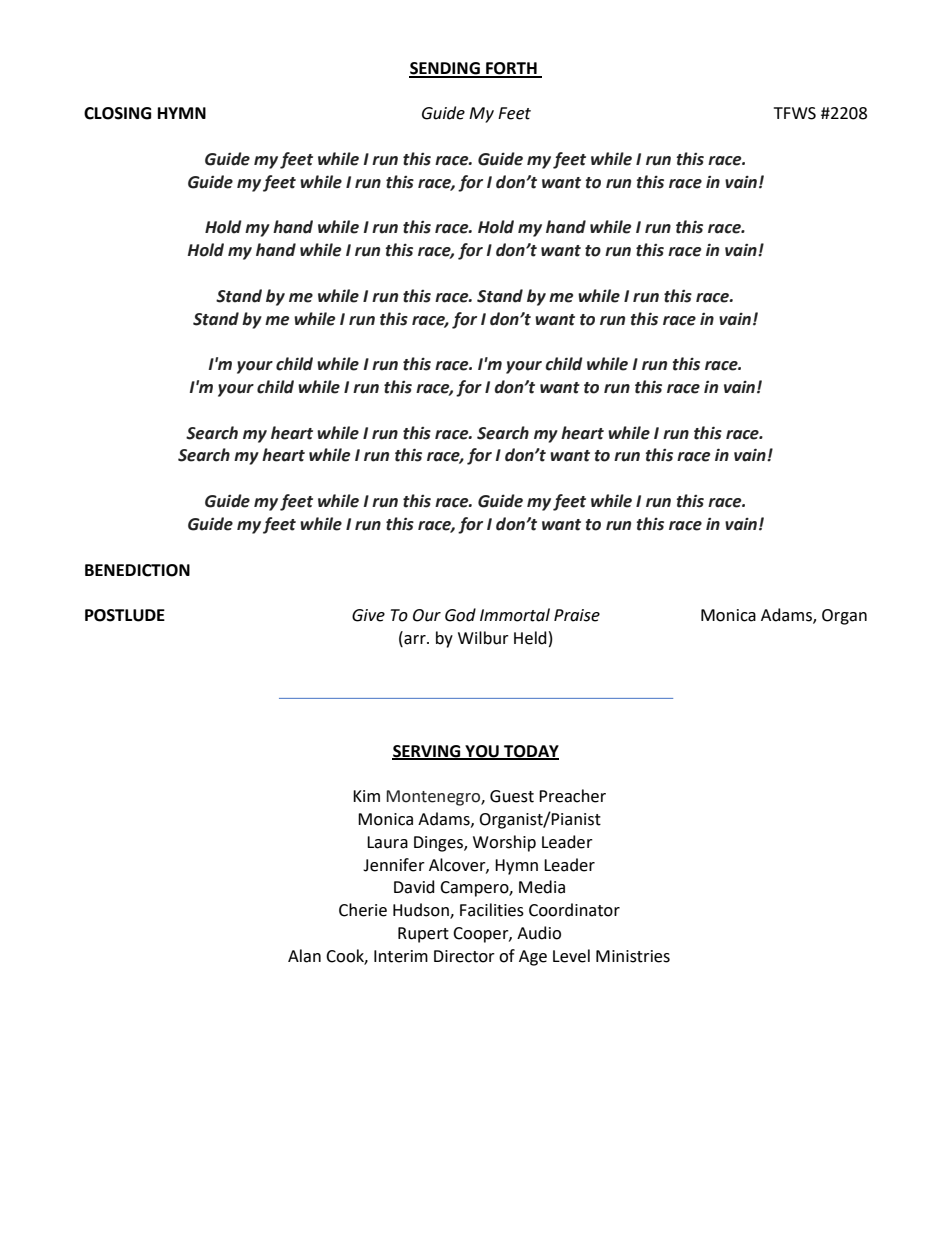 This image has width=952, height=1233. What do you see at coordinates (363, 910) in the image?
I see `Cherie` at bounding box center [363, 910].
